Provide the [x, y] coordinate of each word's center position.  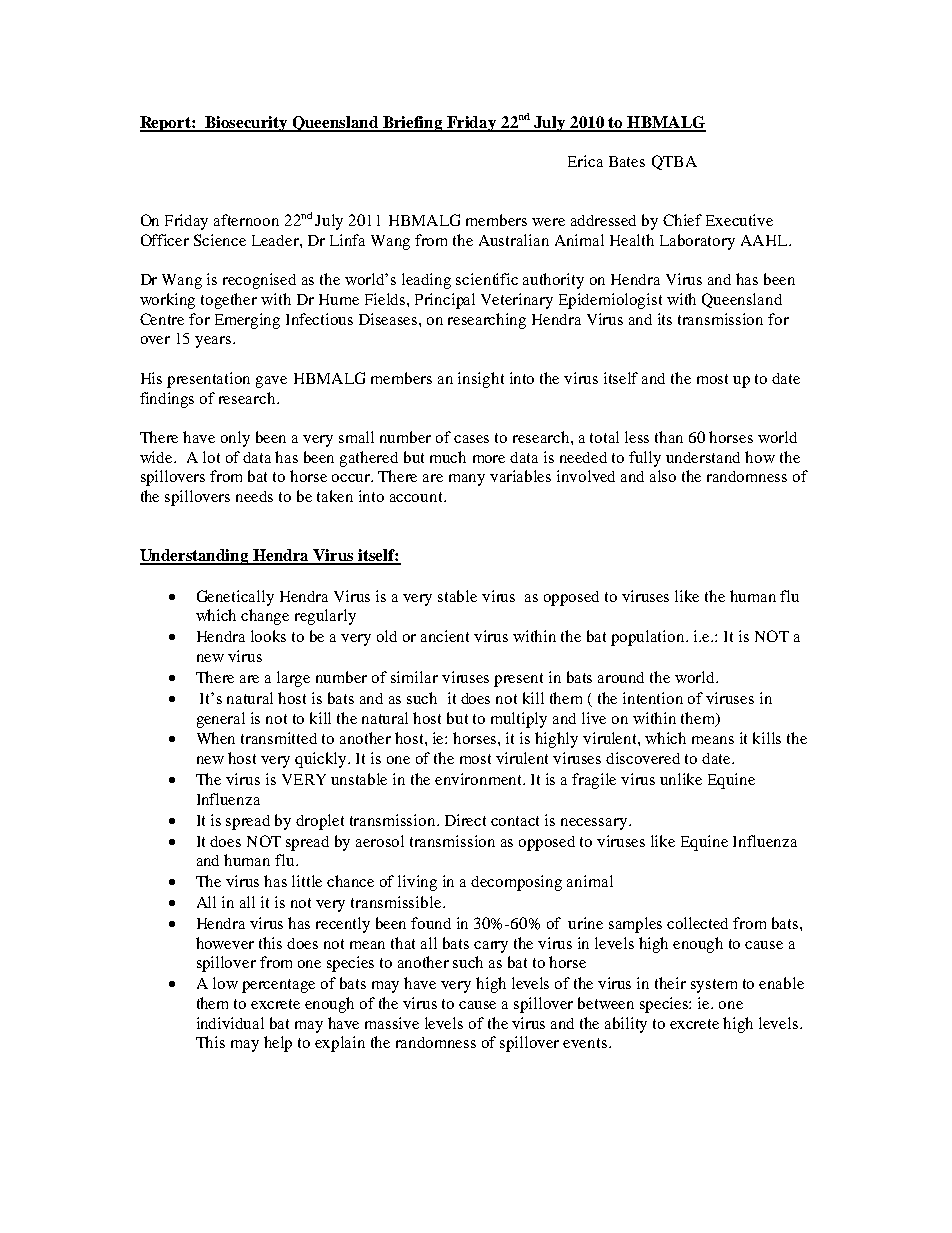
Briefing [413, 124]
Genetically [235, 598]
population [649, 638]
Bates [627, 161]
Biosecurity [246, 124]
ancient [445, 636]
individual [230, 1023]
